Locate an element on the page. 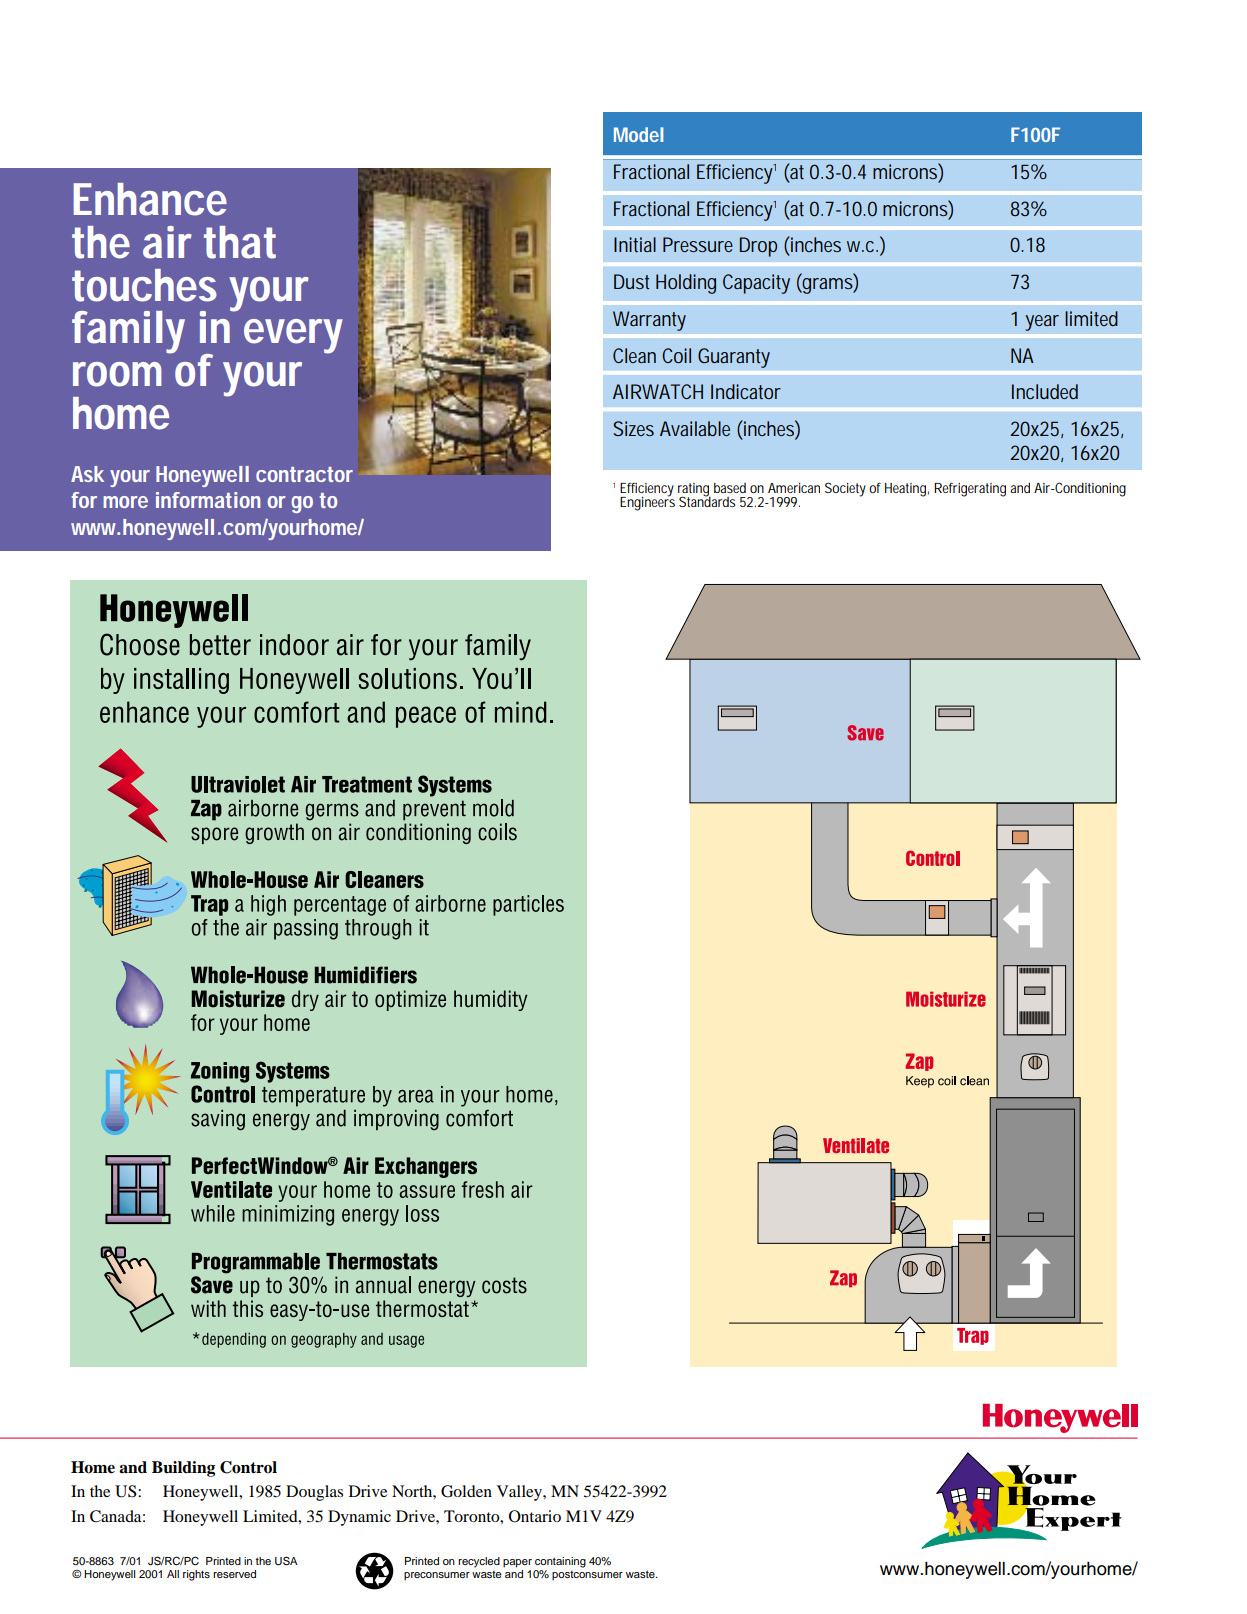  Model is located at coordinates (639, 134).
